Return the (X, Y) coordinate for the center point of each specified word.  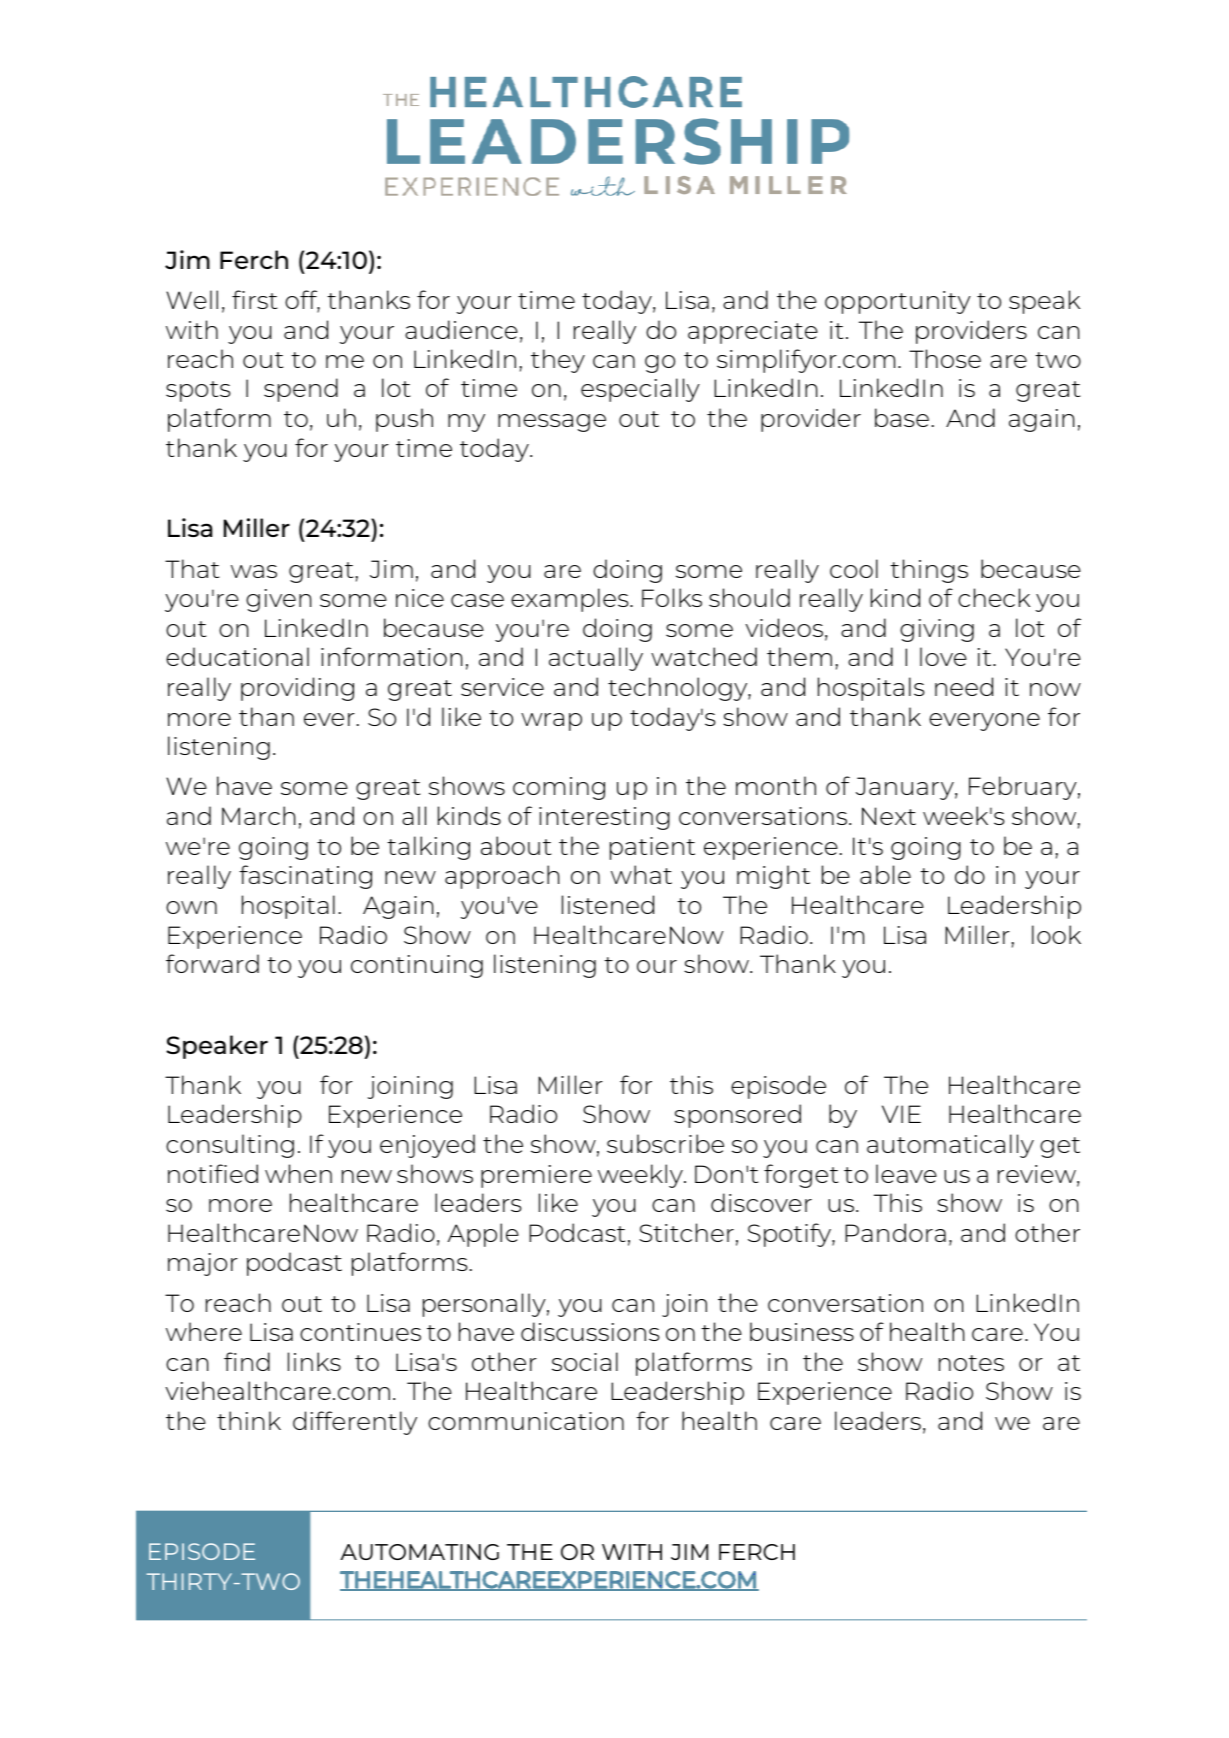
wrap (551, 722)
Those (945, 358)
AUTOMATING (419, 1552)
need (964, 686)
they (558, 361)
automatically (950, 1146)
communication (526, 1421)
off (302, 301)
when (298, 1173)
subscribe (665, 1143)
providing (297, 689)
